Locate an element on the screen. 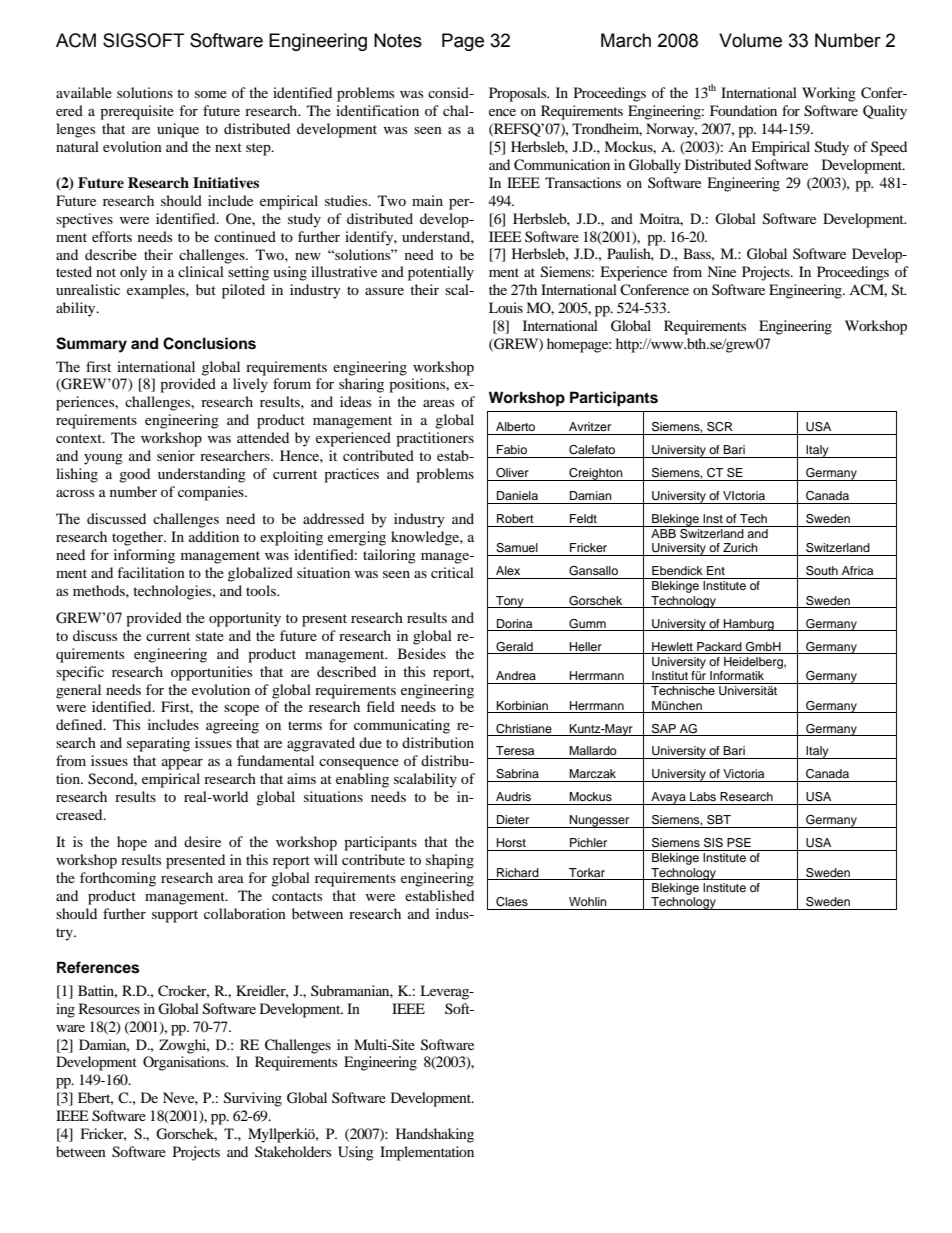 The width and height of the screenshot is (952, 1233). Working is located at coordinates (829, 94).
